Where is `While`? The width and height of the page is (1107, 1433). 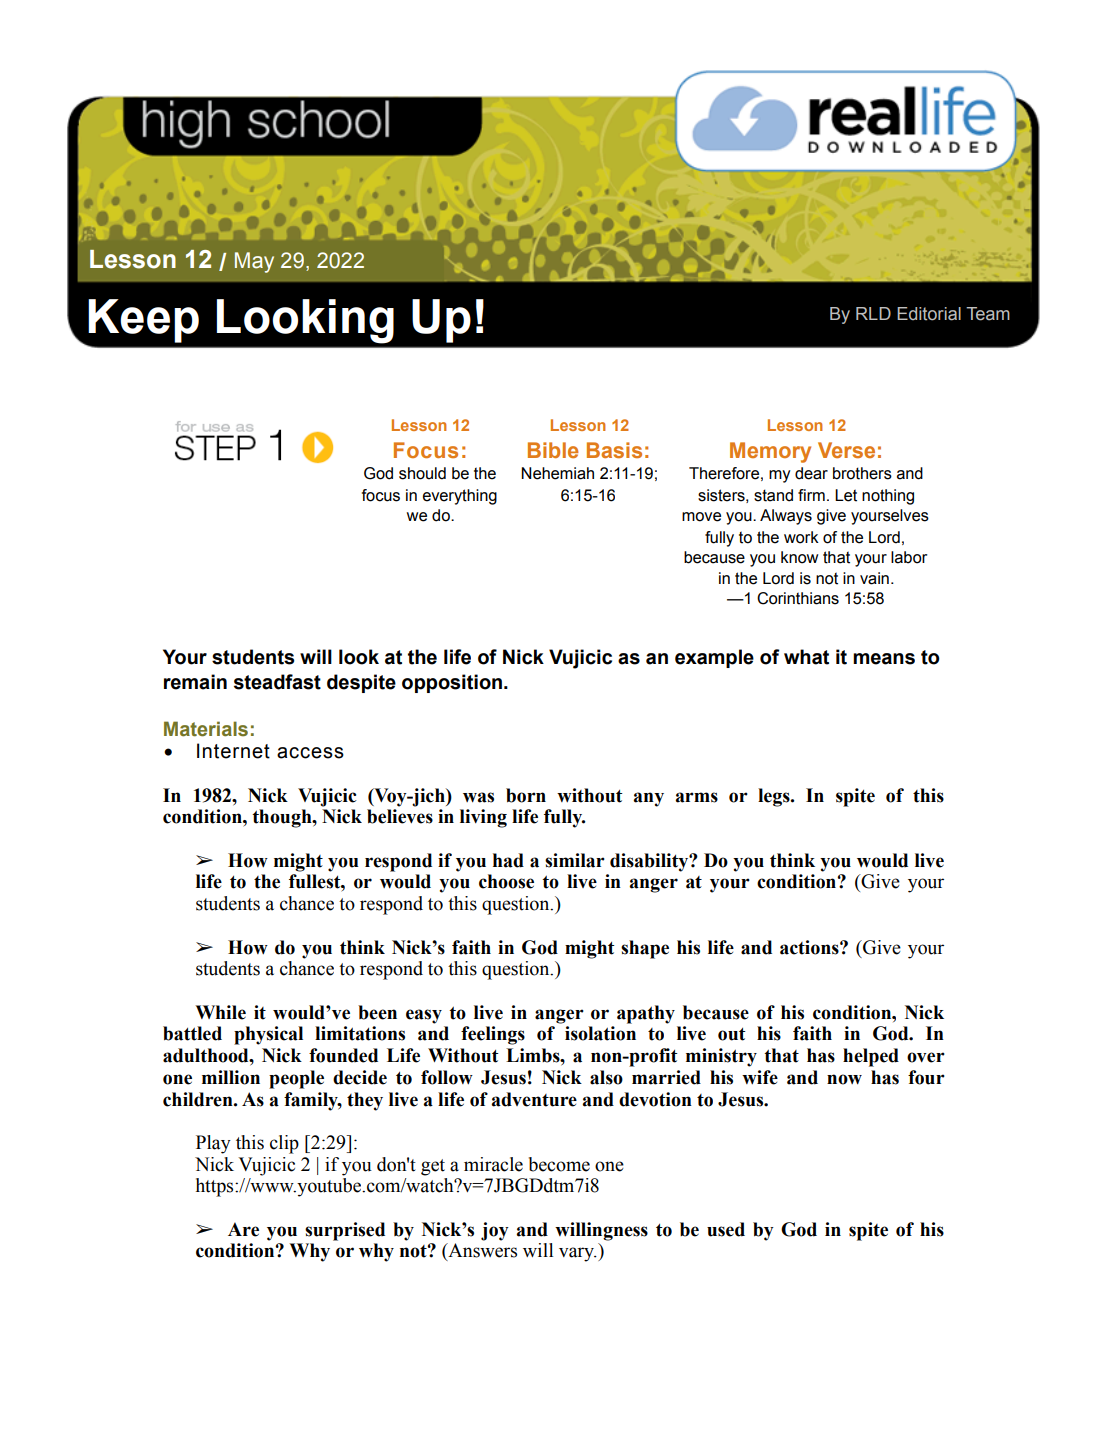 While is located at coordinates (220, 1012).
